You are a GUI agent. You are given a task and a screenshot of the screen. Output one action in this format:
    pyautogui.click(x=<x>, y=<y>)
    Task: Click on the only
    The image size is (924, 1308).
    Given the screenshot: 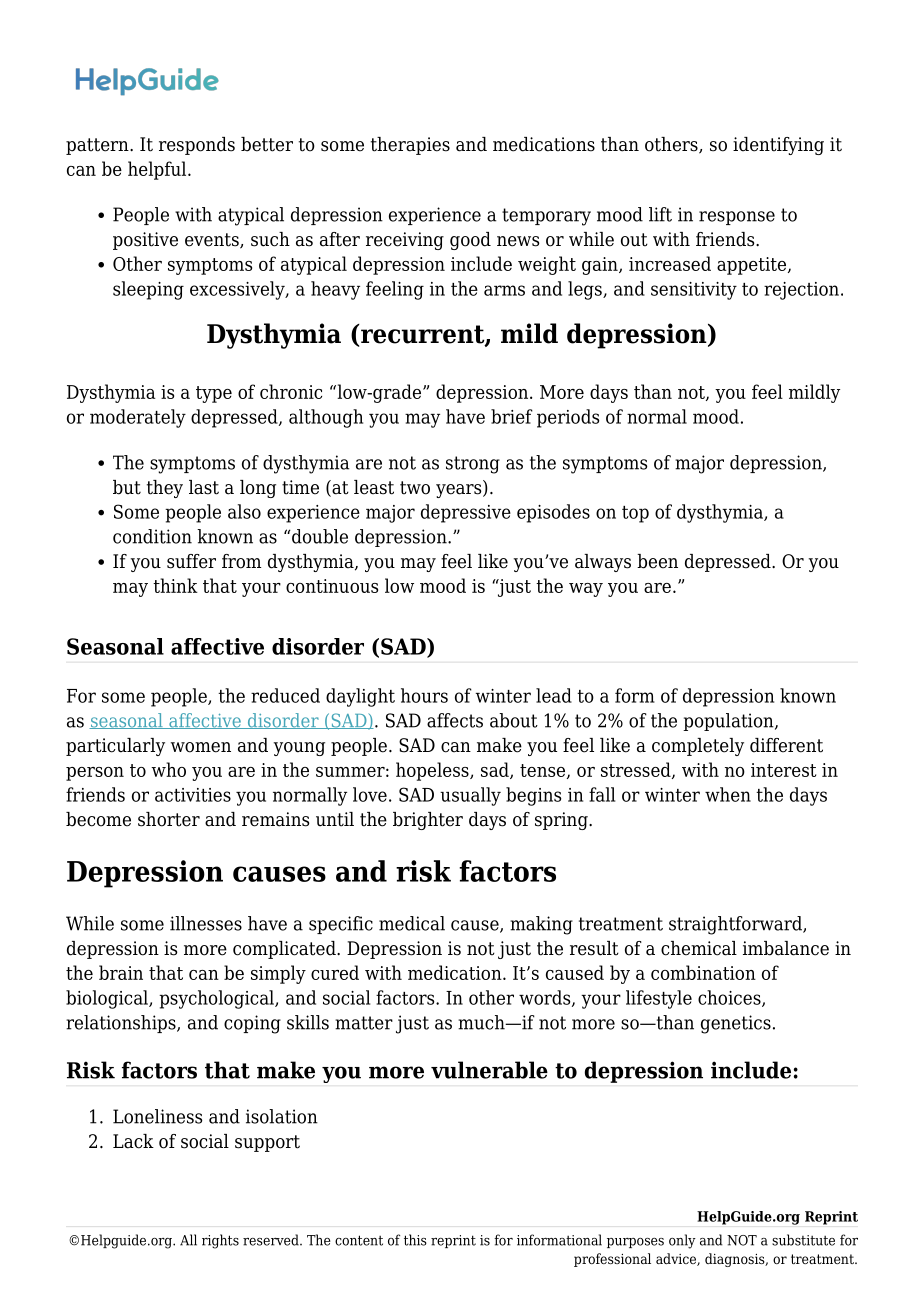 What is the action you would take?
    pyautogui.click(x=682, y=1241)
